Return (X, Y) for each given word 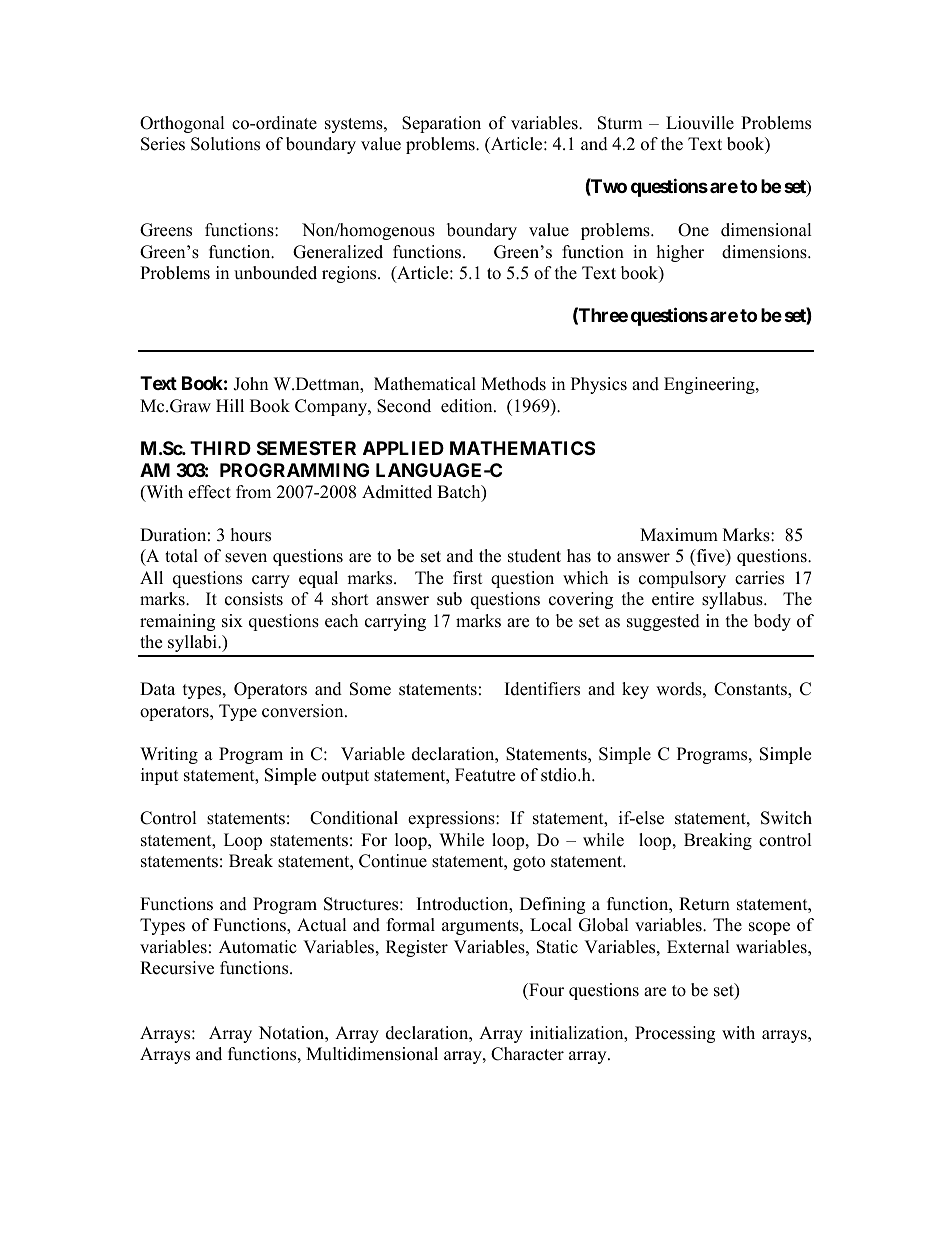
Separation (441, 124)
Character (527, 1054)
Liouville (700, 123)
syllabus (733, 600)
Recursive (177, 968)
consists (254, 599)
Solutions (225, 144)
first (468, 578)
